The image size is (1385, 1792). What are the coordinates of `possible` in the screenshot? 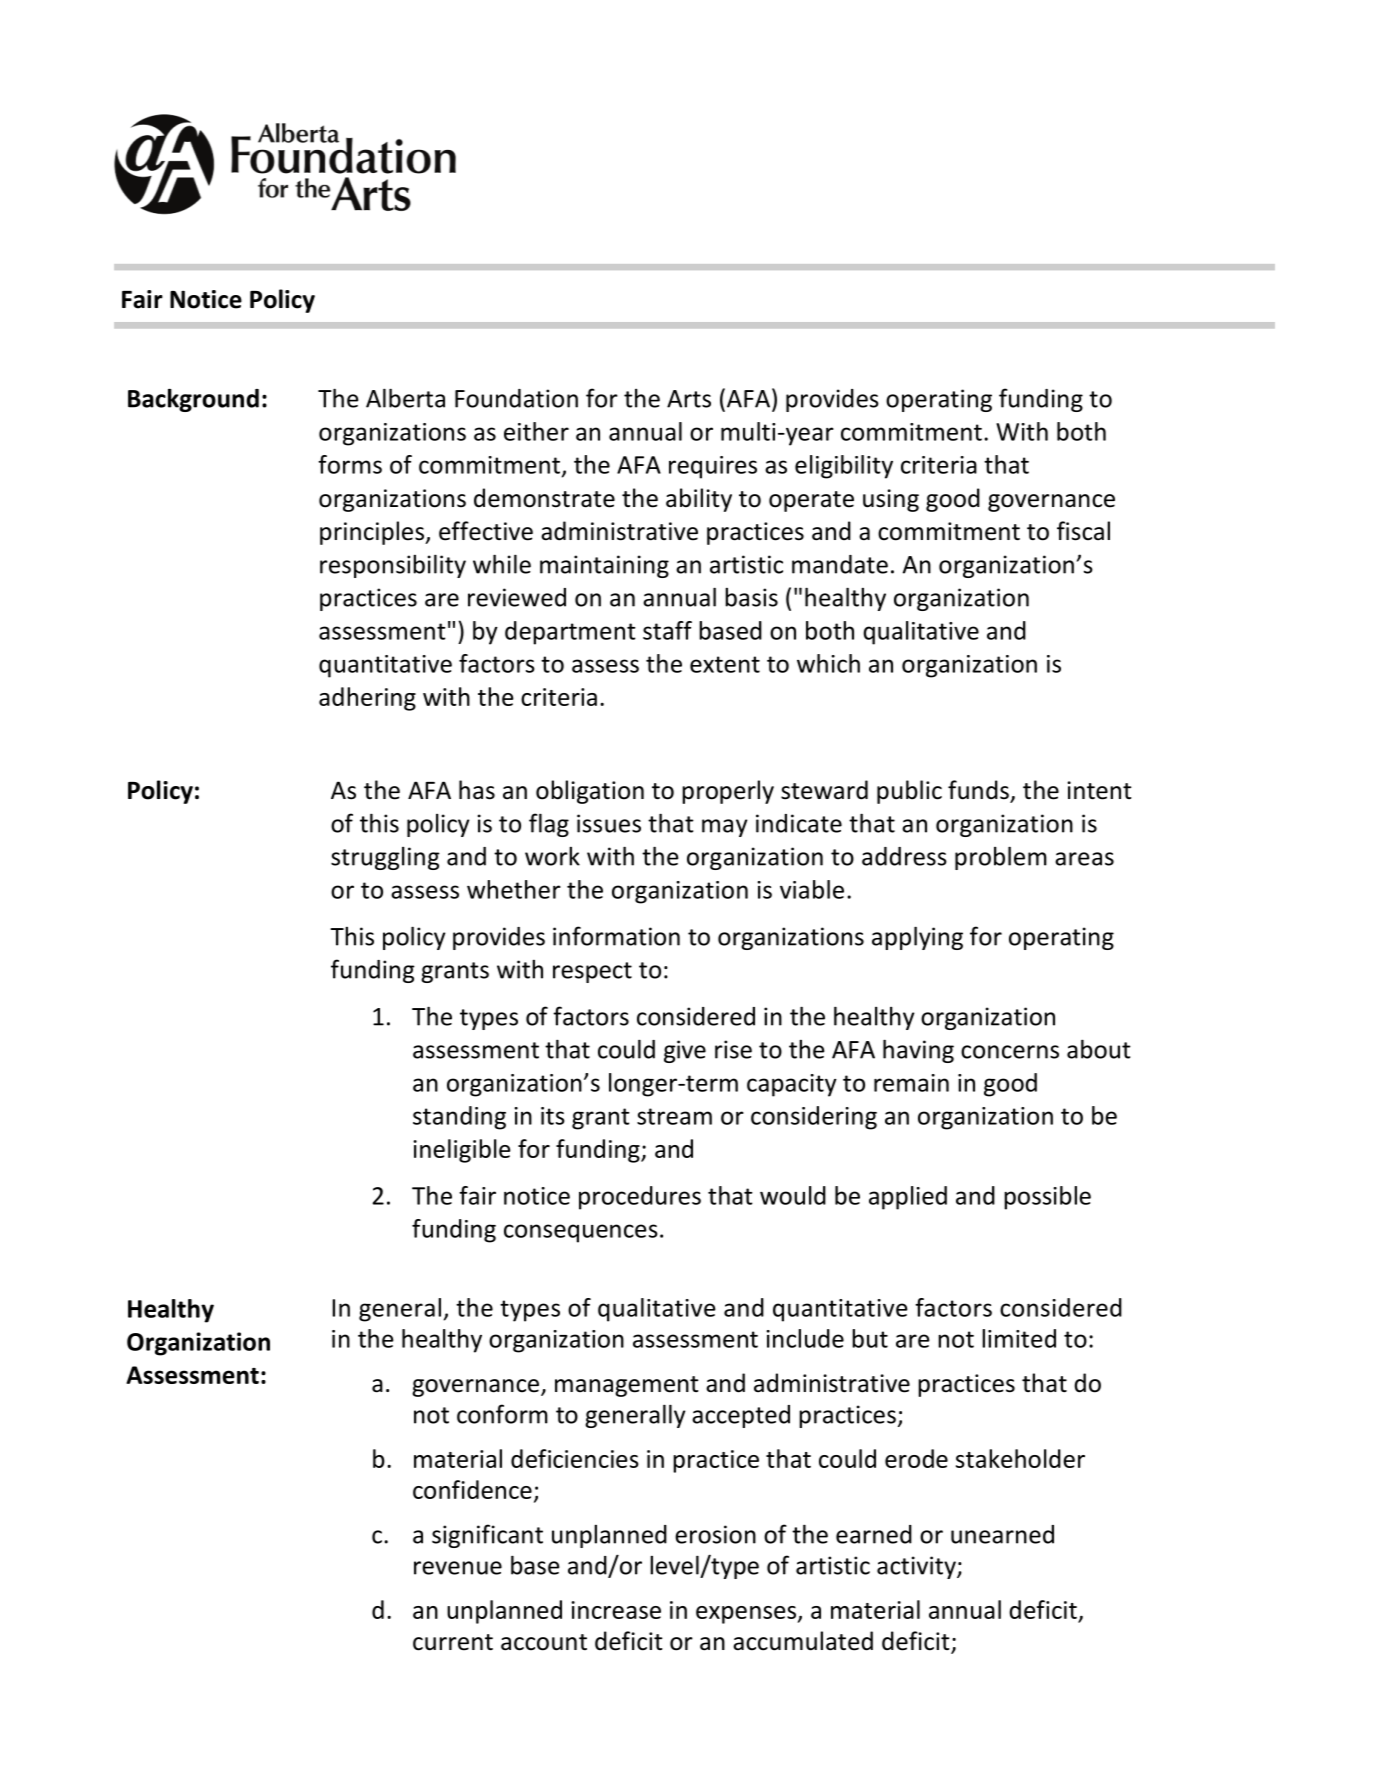 It's located at (1047, 1198).
